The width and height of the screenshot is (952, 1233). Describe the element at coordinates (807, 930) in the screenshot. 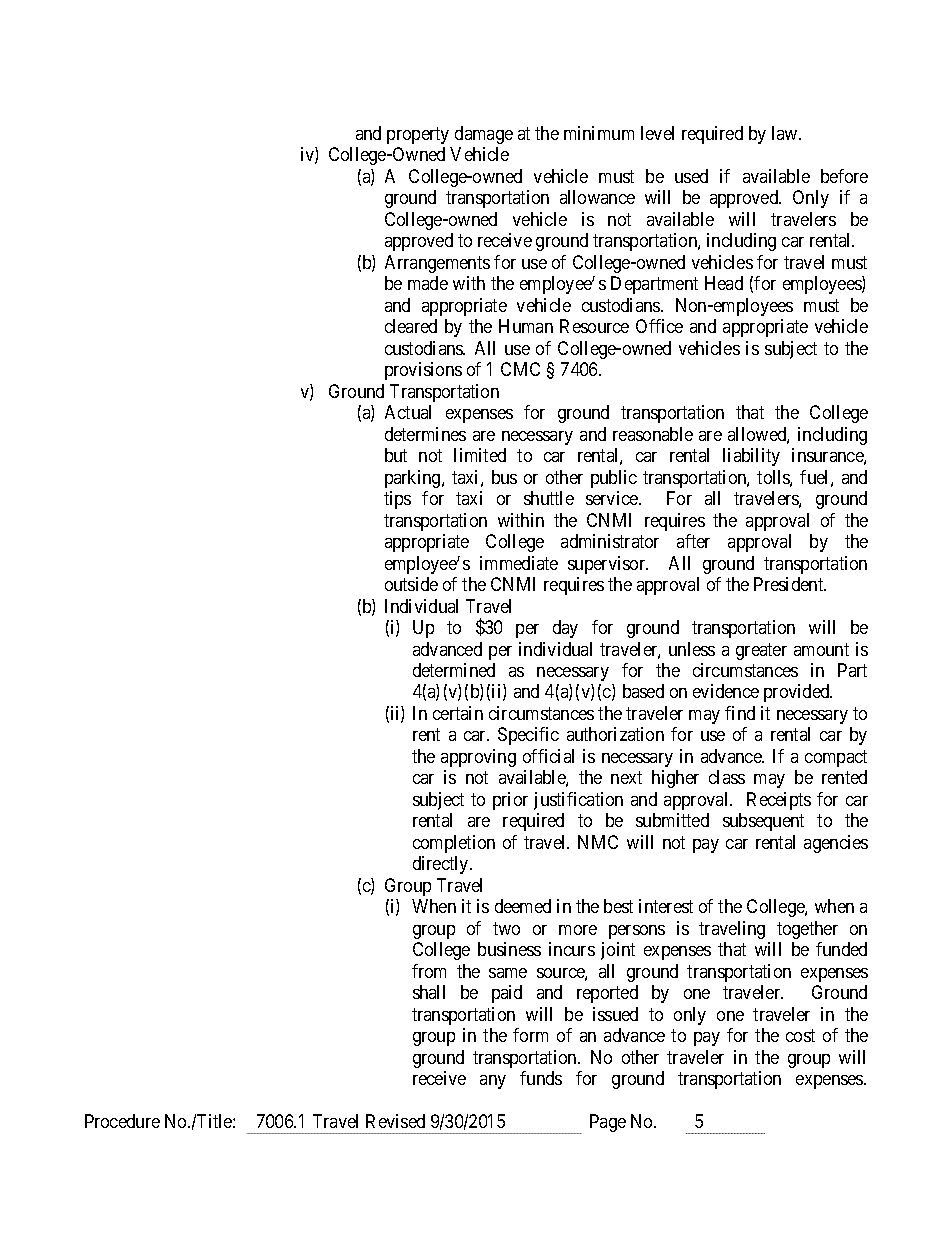

I see `together` at that location.
